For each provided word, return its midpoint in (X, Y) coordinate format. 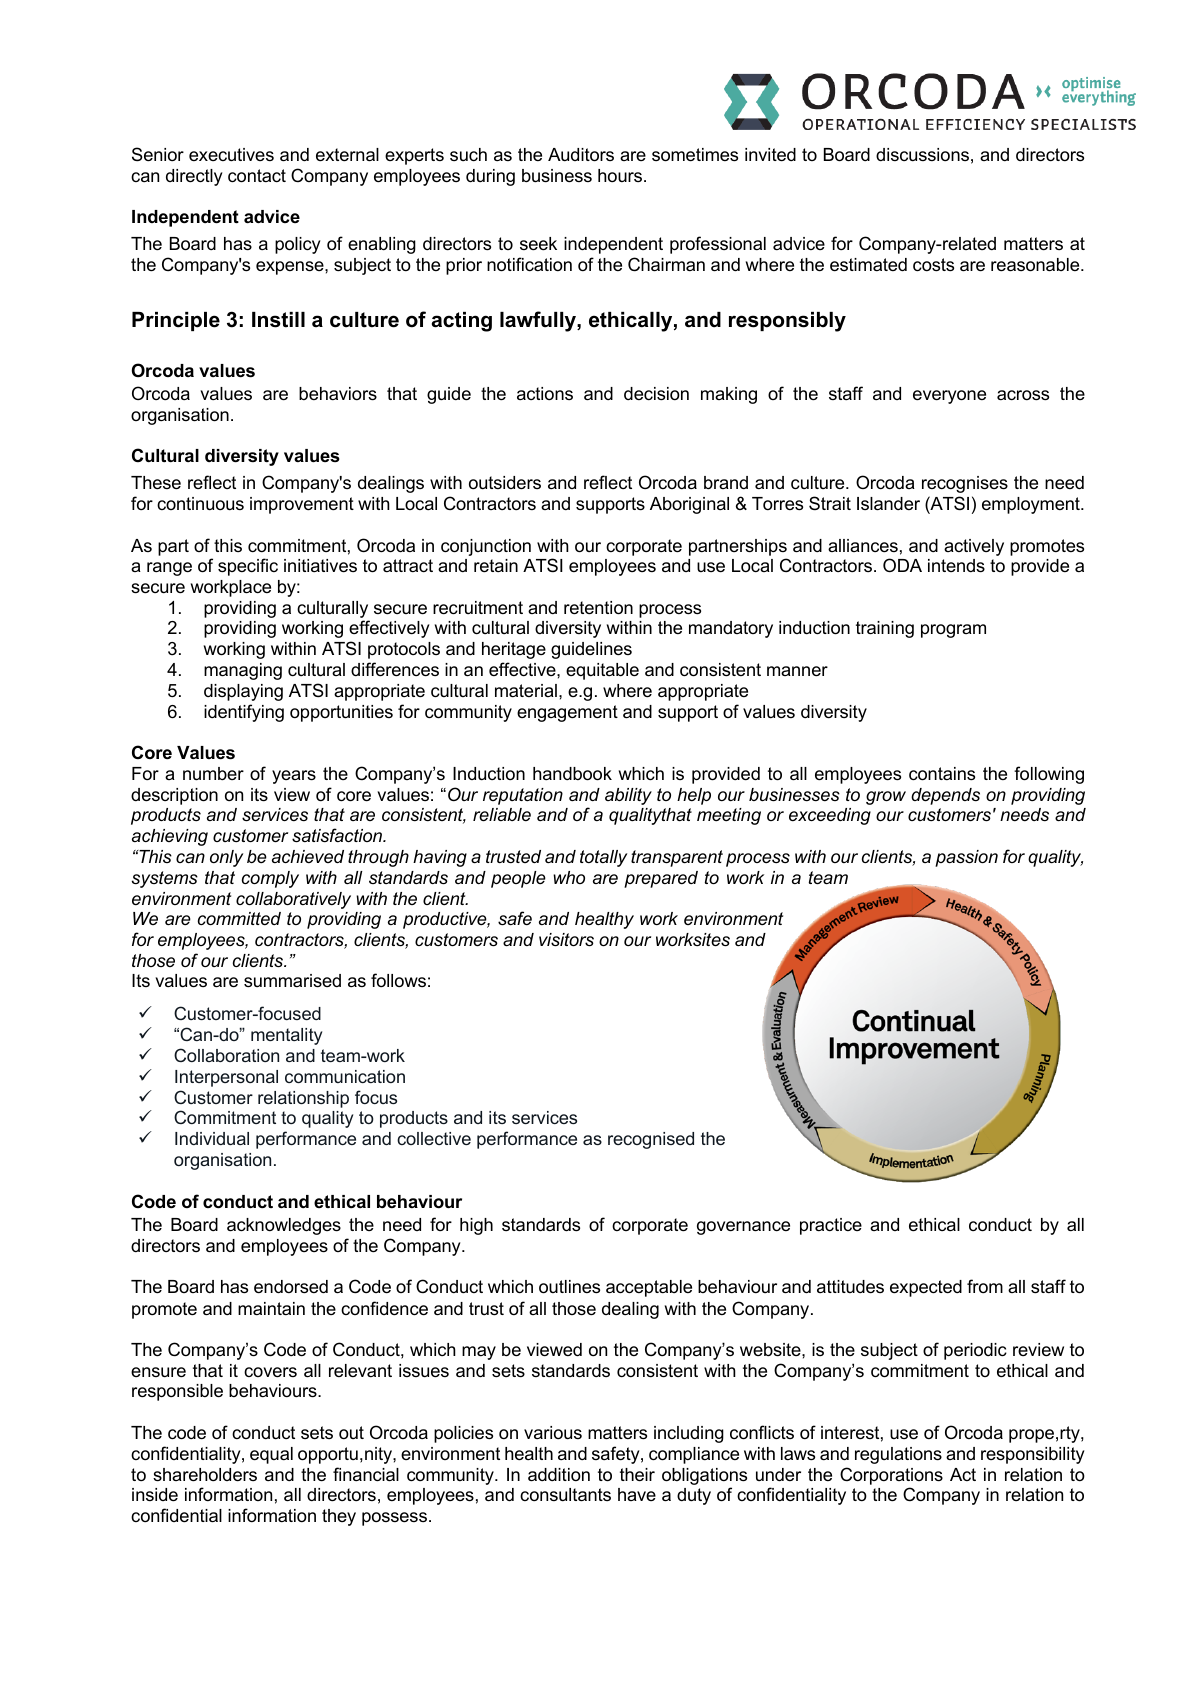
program (953, 631)
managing (243, 671)
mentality (286, 1036)
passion (966, 858)
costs (933, 265)
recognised (651, 1140)
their (637, 1475)
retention (598, 608)
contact (257, 176)
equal (271, 1455)
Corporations (891, 1476)
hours (621, 175)
